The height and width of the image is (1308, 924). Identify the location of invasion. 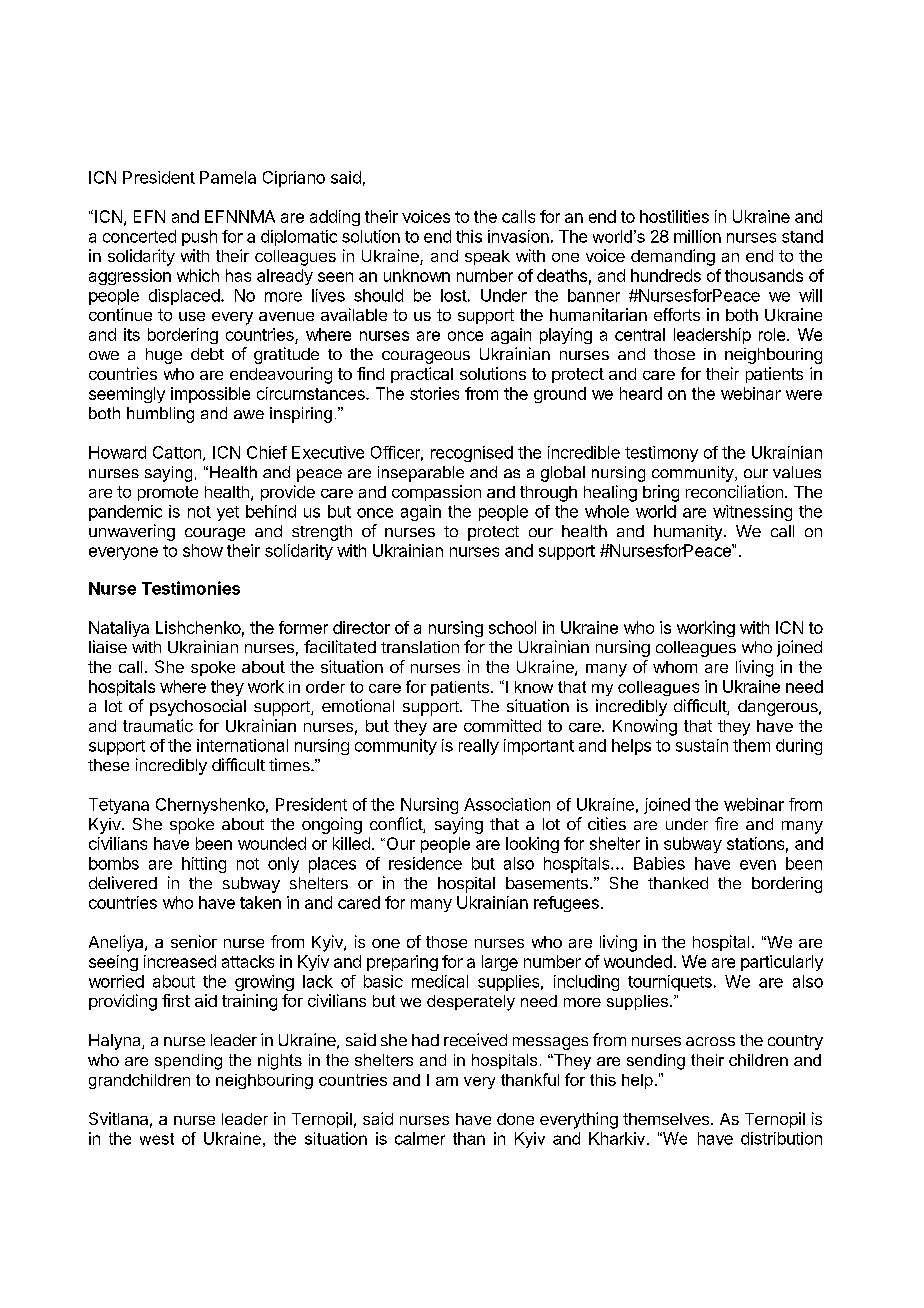
(518, 236).
